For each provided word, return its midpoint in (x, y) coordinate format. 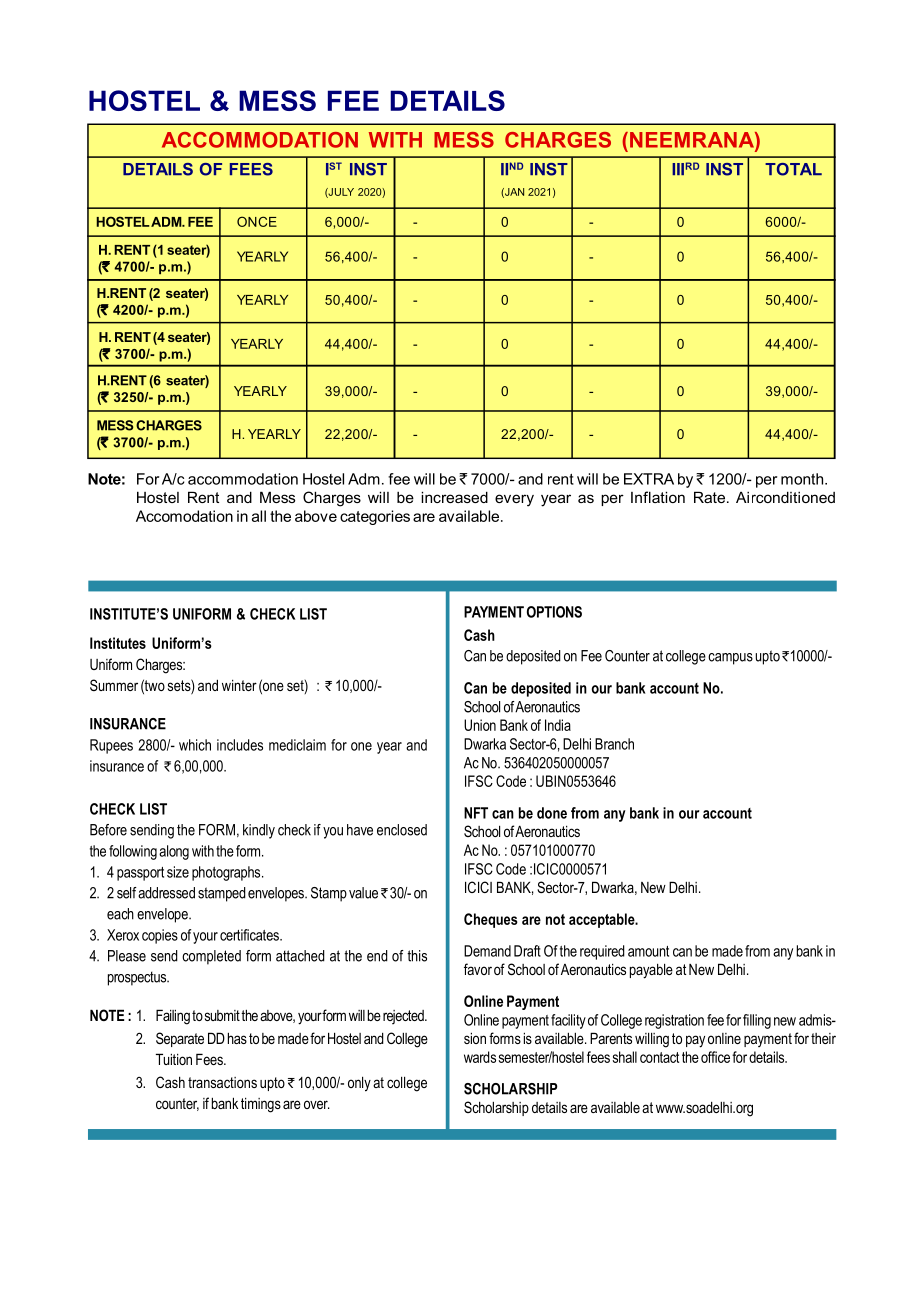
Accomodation (184, 516)
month (803, 479)
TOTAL (793, 169)
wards (480, 1057)
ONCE (257, 221)
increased (454, 497)
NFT (476, 813)
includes (240, 745)
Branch (614, 744)
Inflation (658, 497)
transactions (222, 1082)
